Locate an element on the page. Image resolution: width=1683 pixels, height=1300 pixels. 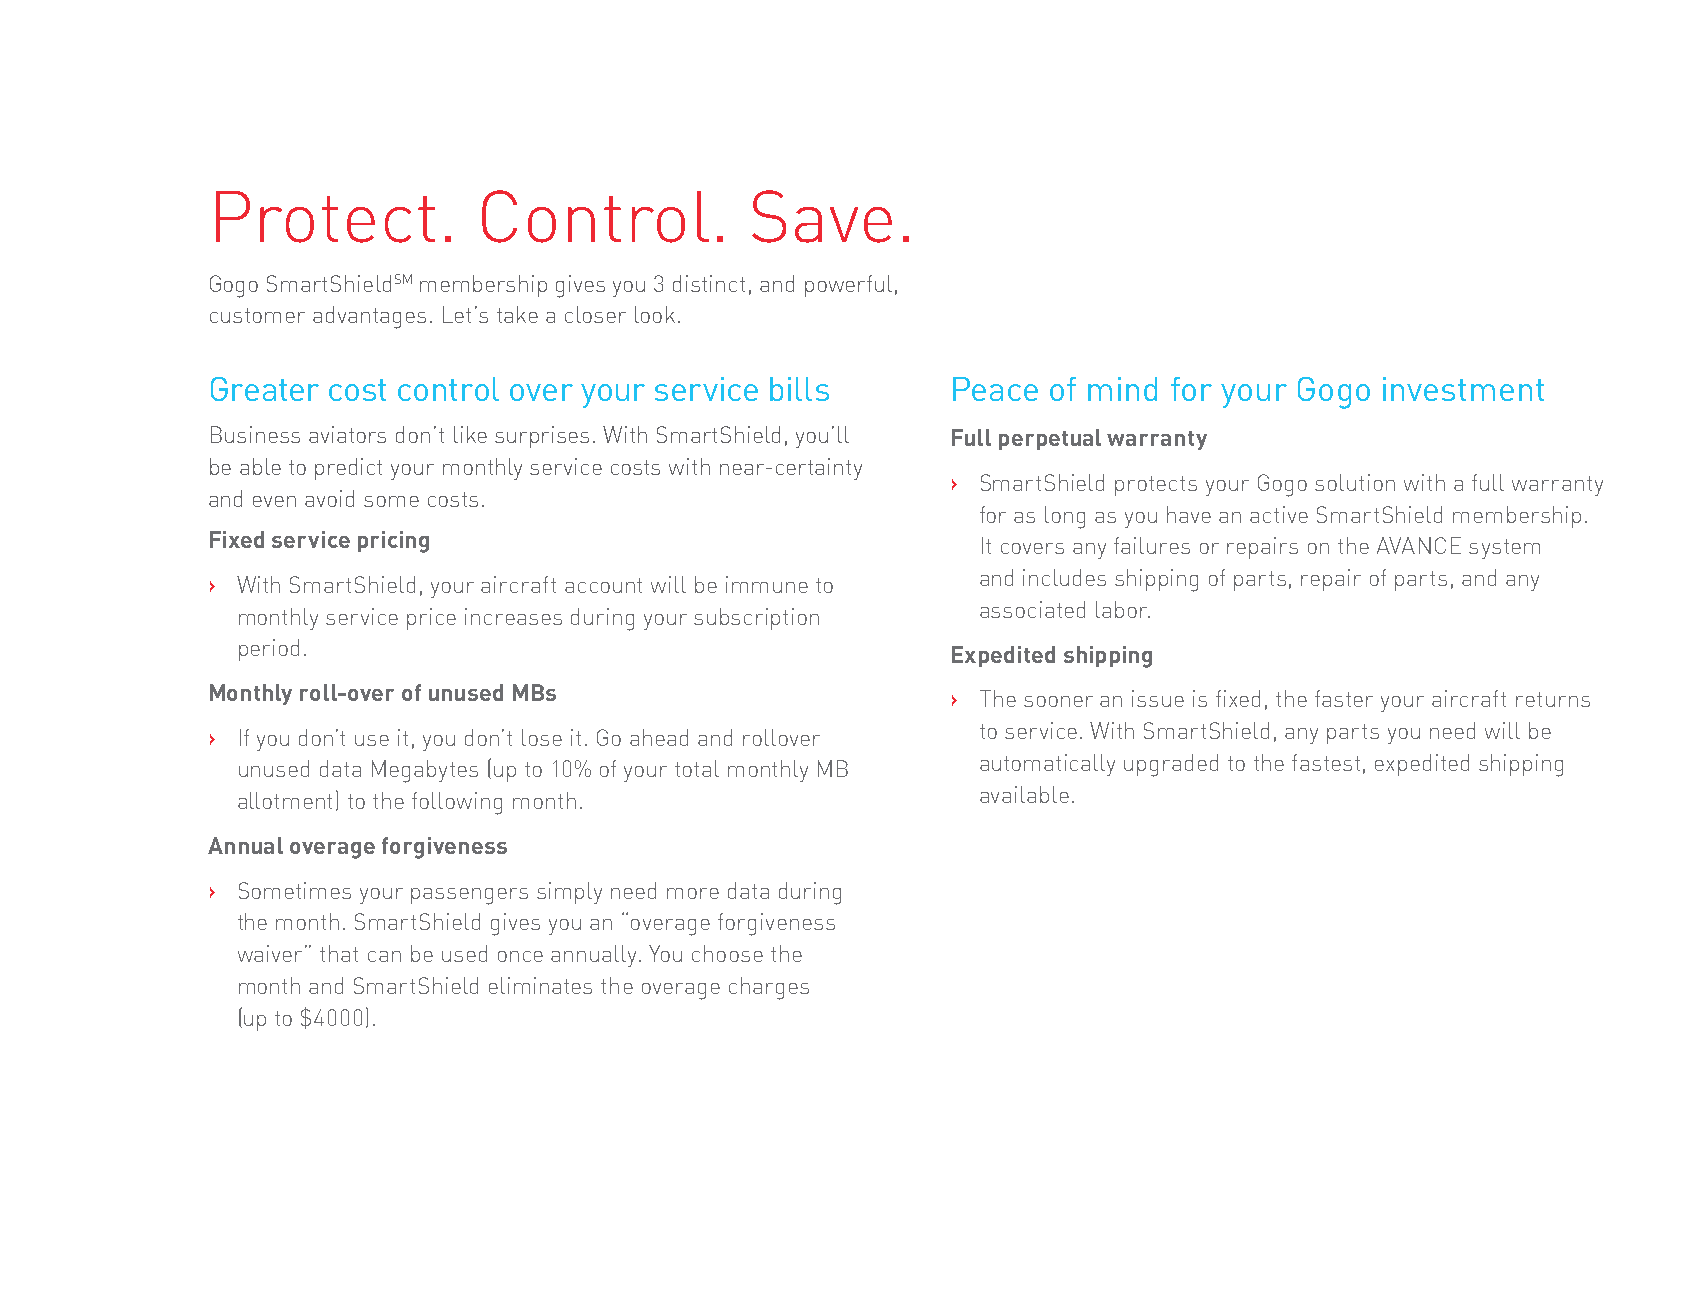
Megabytes is located at coordinates (425, 771).
